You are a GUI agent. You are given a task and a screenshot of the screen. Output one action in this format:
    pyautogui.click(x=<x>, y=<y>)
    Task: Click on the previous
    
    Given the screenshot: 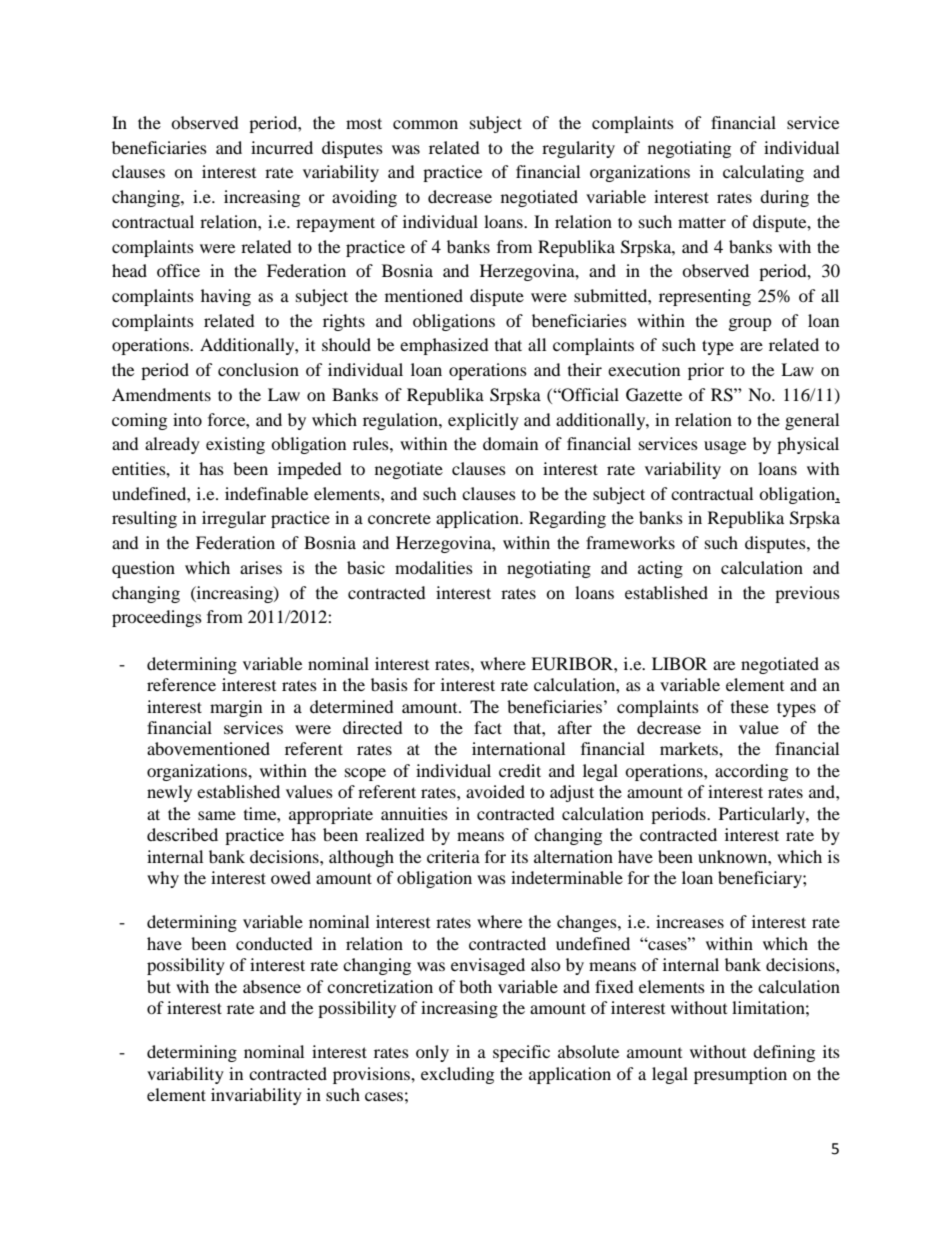 What is the action you would take?
    pyautogui.click(x=807, y=594)
